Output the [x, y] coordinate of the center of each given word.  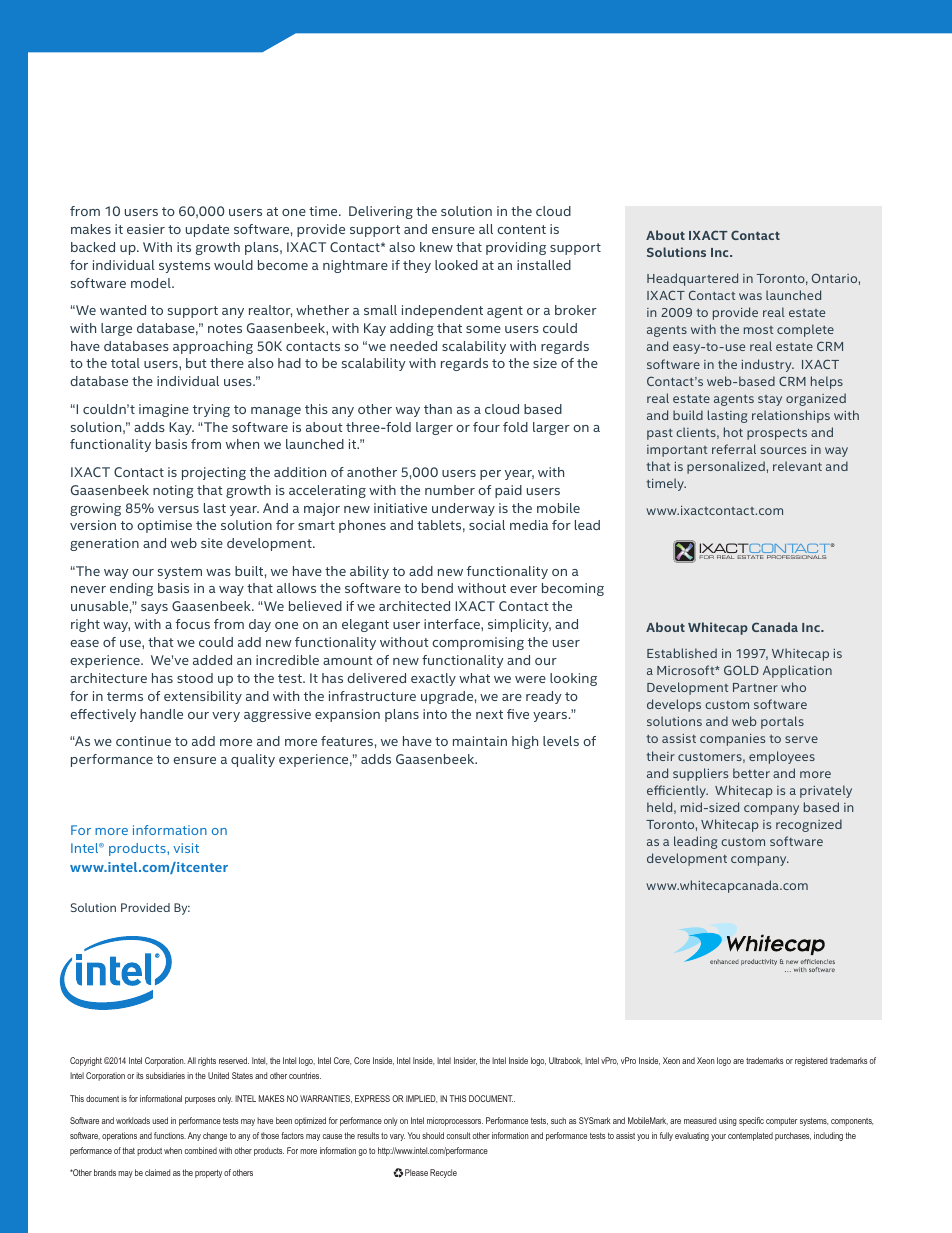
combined [201, 1150]
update [207, 230]
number [450, 490]
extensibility [203, 697]
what [474, 678]
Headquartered [692, 279]
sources [783, 450]
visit [186, 848]
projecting [214, 473]
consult [458, 1135]
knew [436, 247]
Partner [755, 687]
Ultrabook [565, 1061]
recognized [809, 825]
